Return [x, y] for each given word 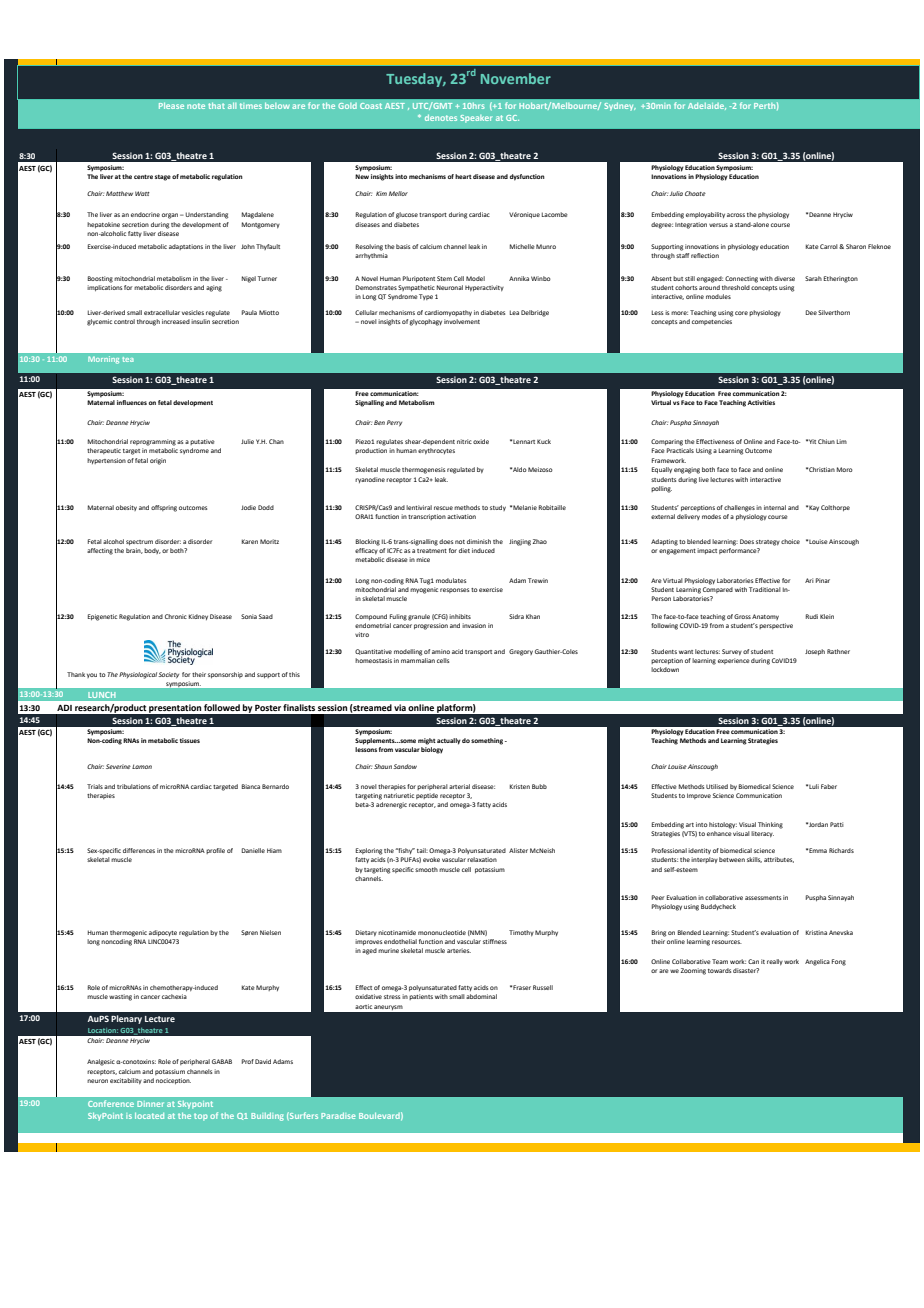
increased [176, 321]
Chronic [176, 616]
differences [139, 850]
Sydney [620, 106]
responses [454, 590]
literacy [762, 834]
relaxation [482, 859]
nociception [173, 1081]
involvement [462, 321]
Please [171, 105]
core [741, 313]
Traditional [765, 589]
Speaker [476, 119]
